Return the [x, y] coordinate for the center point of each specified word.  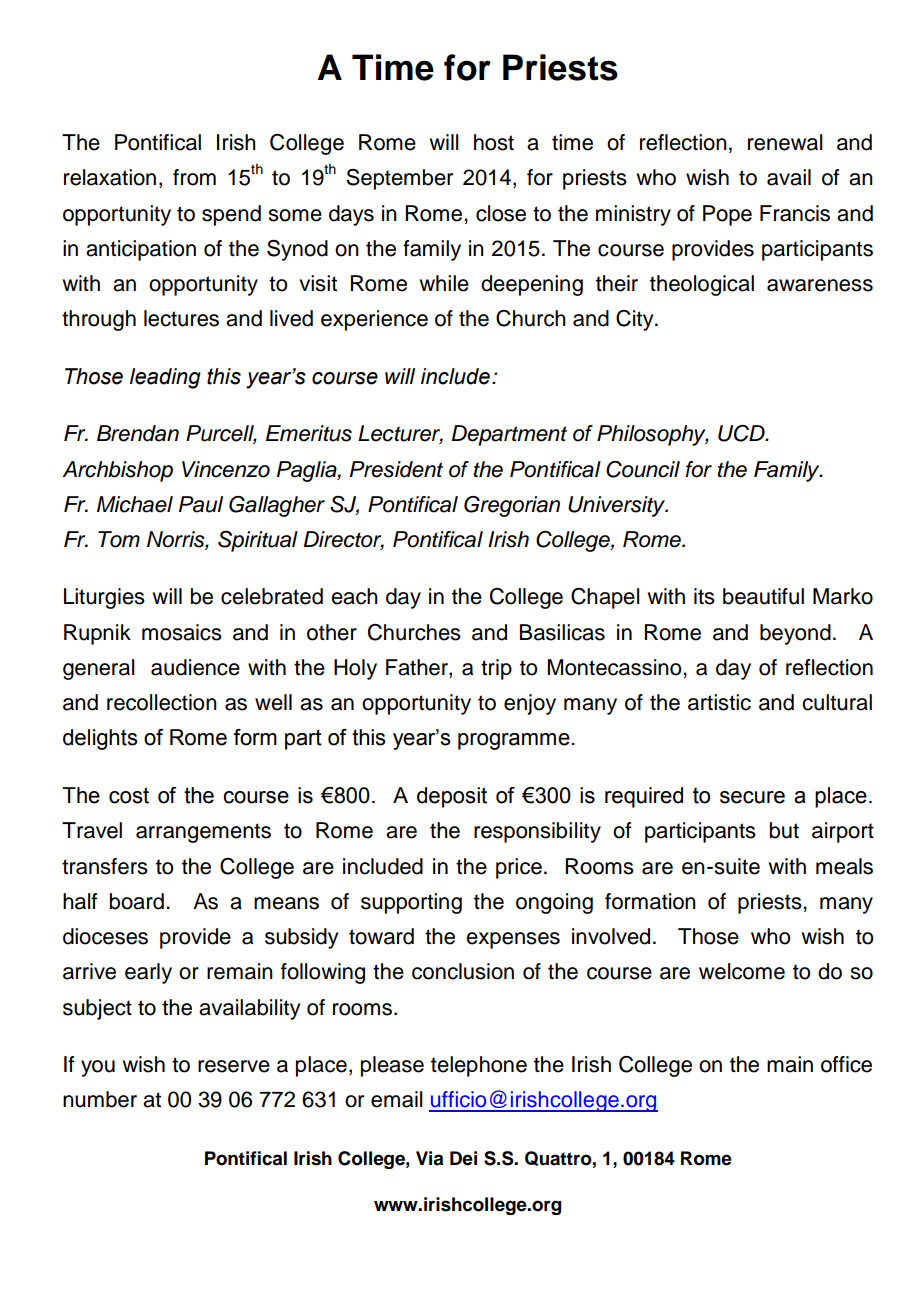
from [194, 177]
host [494, 142]
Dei [463, 1158]
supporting [411, 903]
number [100, 1099]
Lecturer [400, 434]
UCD [742, 433]
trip [496, 669]
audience [195, 667]
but [784, 830]
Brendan [138, 433]
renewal [785, 142]
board [137, 901]
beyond [795, 634]
